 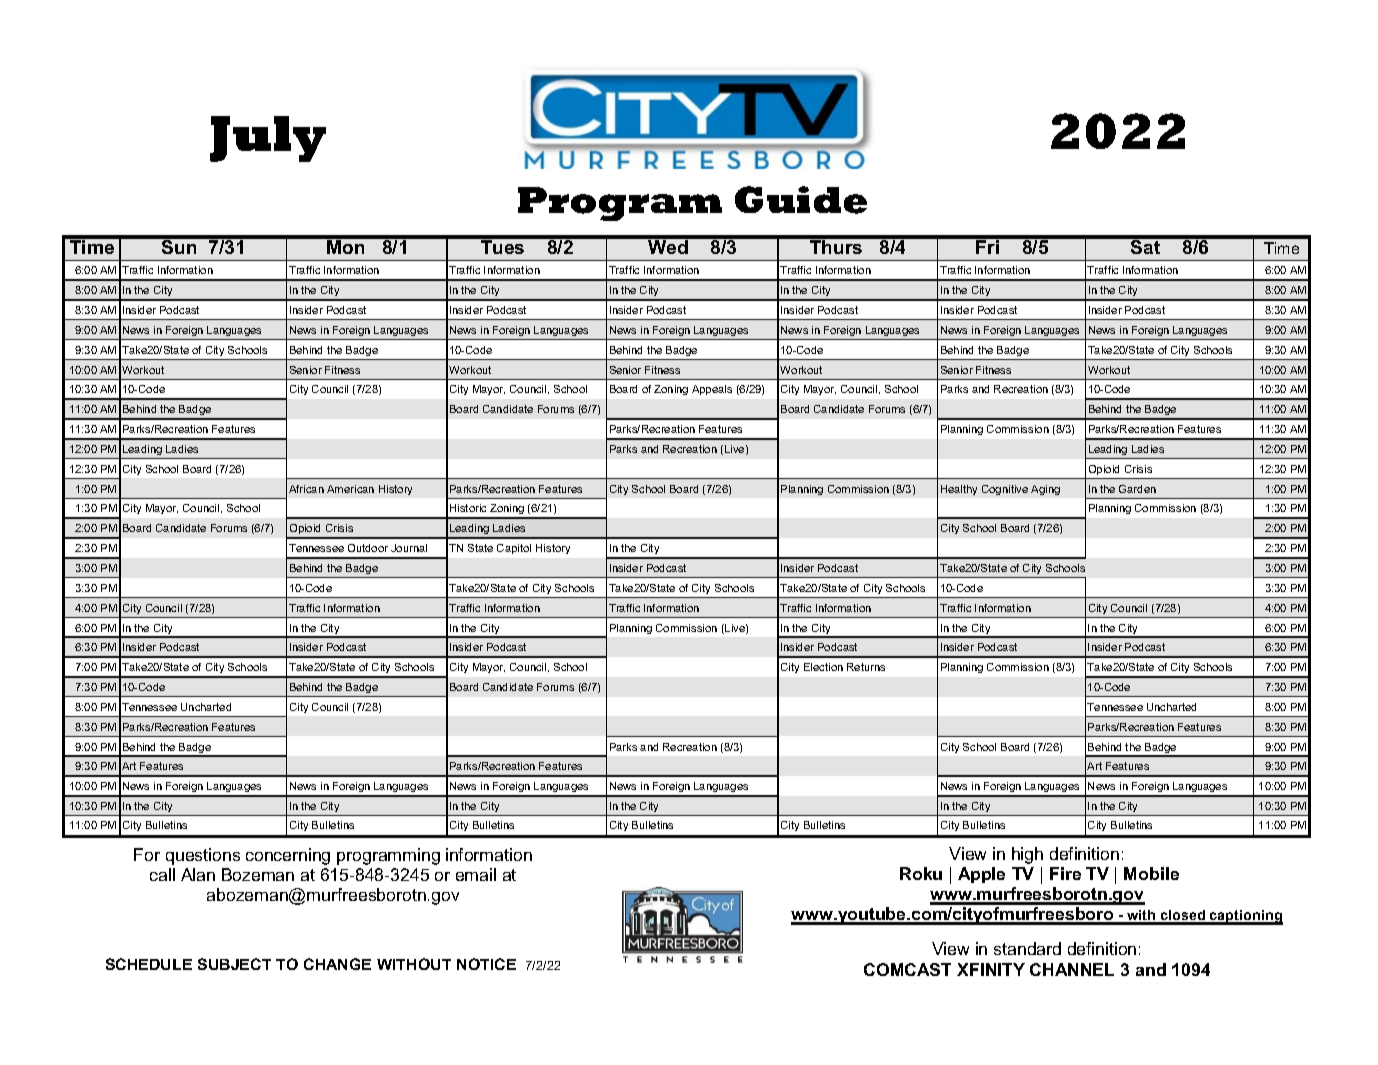 What do you see at coordinates (801, 200) in the image?
I see `Guide` at bounding box center [801, 200].
